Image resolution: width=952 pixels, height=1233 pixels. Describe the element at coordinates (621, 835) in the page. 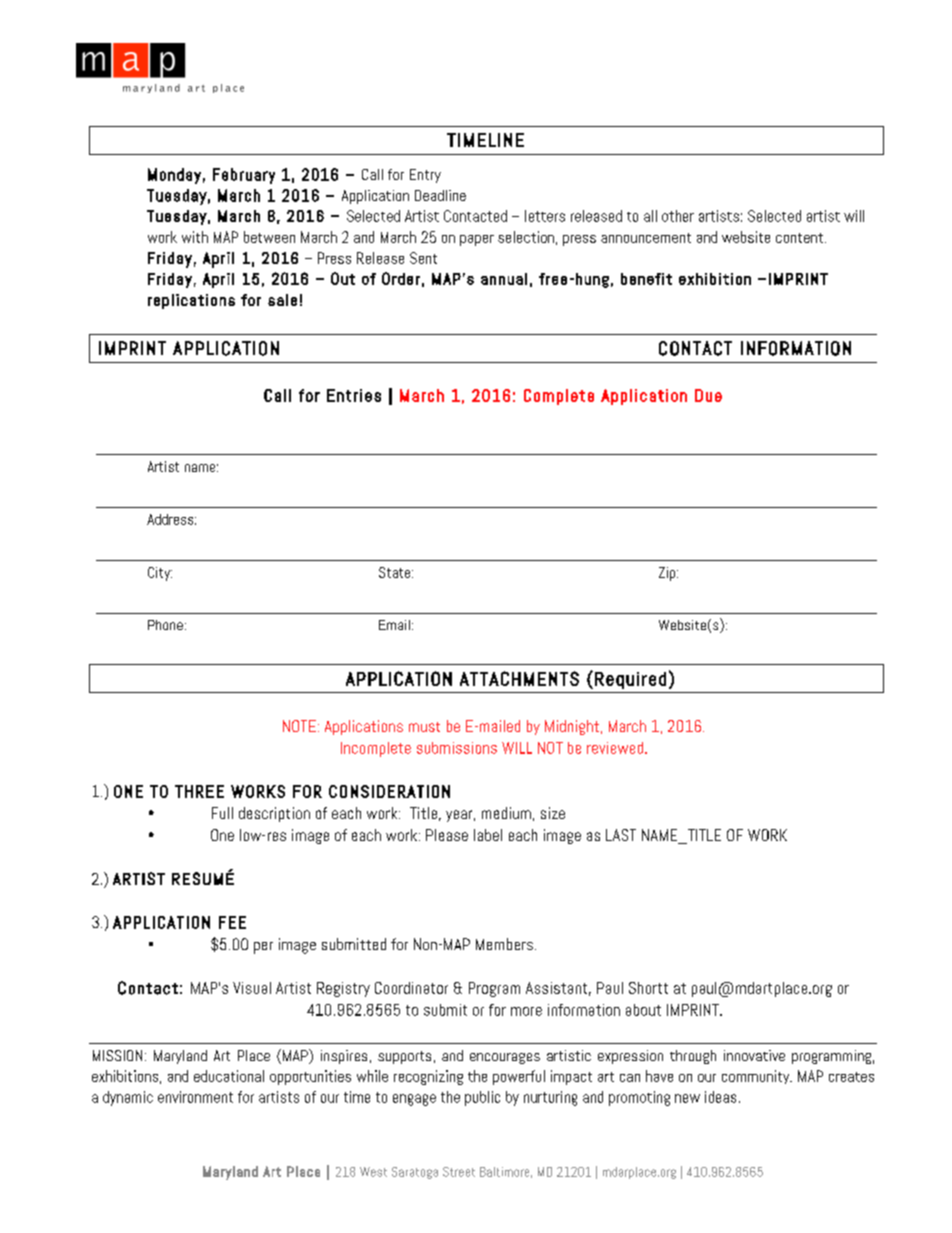

I see `LAST` at that location.
